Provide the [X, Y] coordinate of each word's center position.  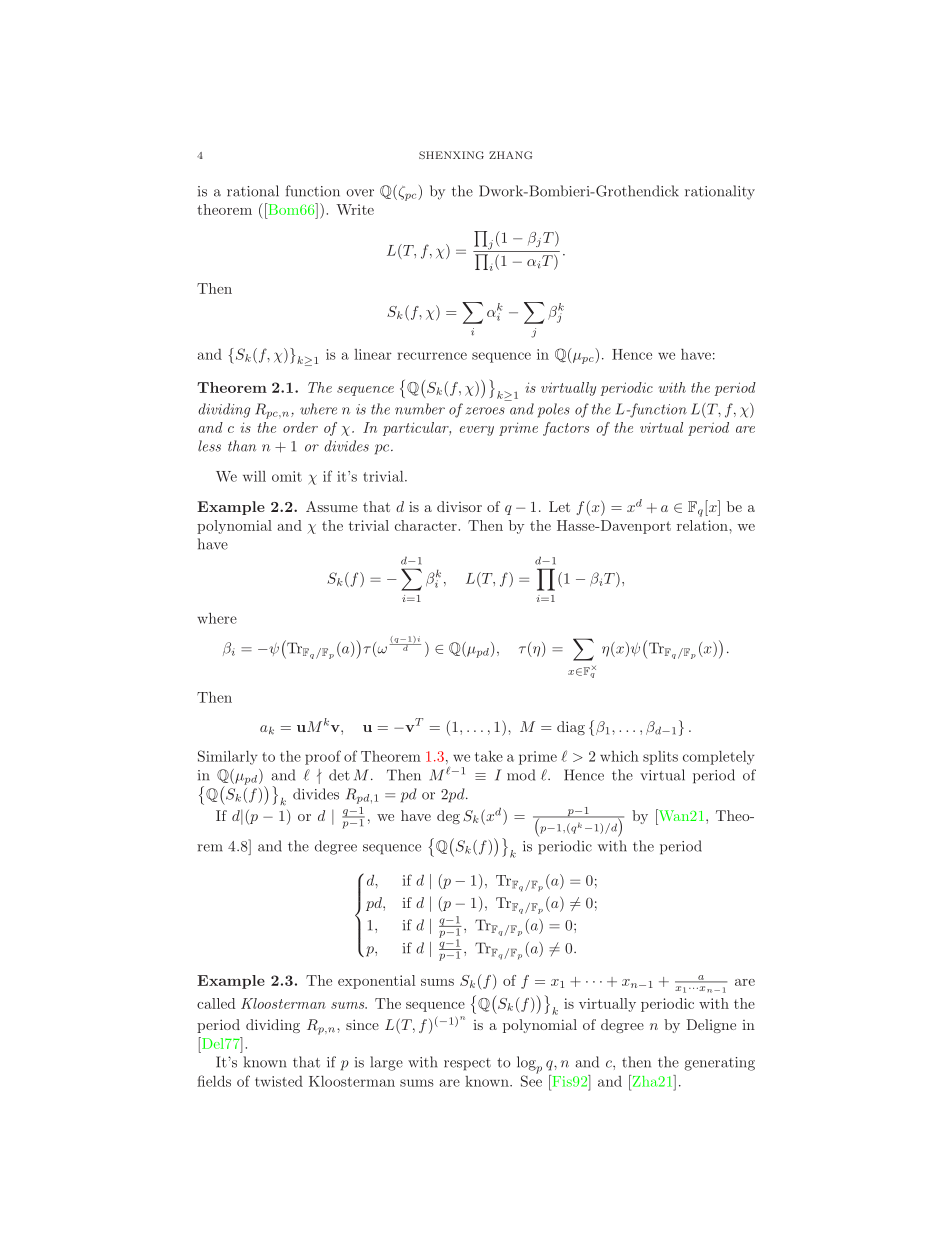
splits [660, 758]
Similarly [228, 757]
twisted [279, 1081]
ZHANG [510, 155]
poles [554, 410]
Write [355, 209]
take [489, 756]
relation [702, 525]
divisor [459, 506]
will [254, 476]
